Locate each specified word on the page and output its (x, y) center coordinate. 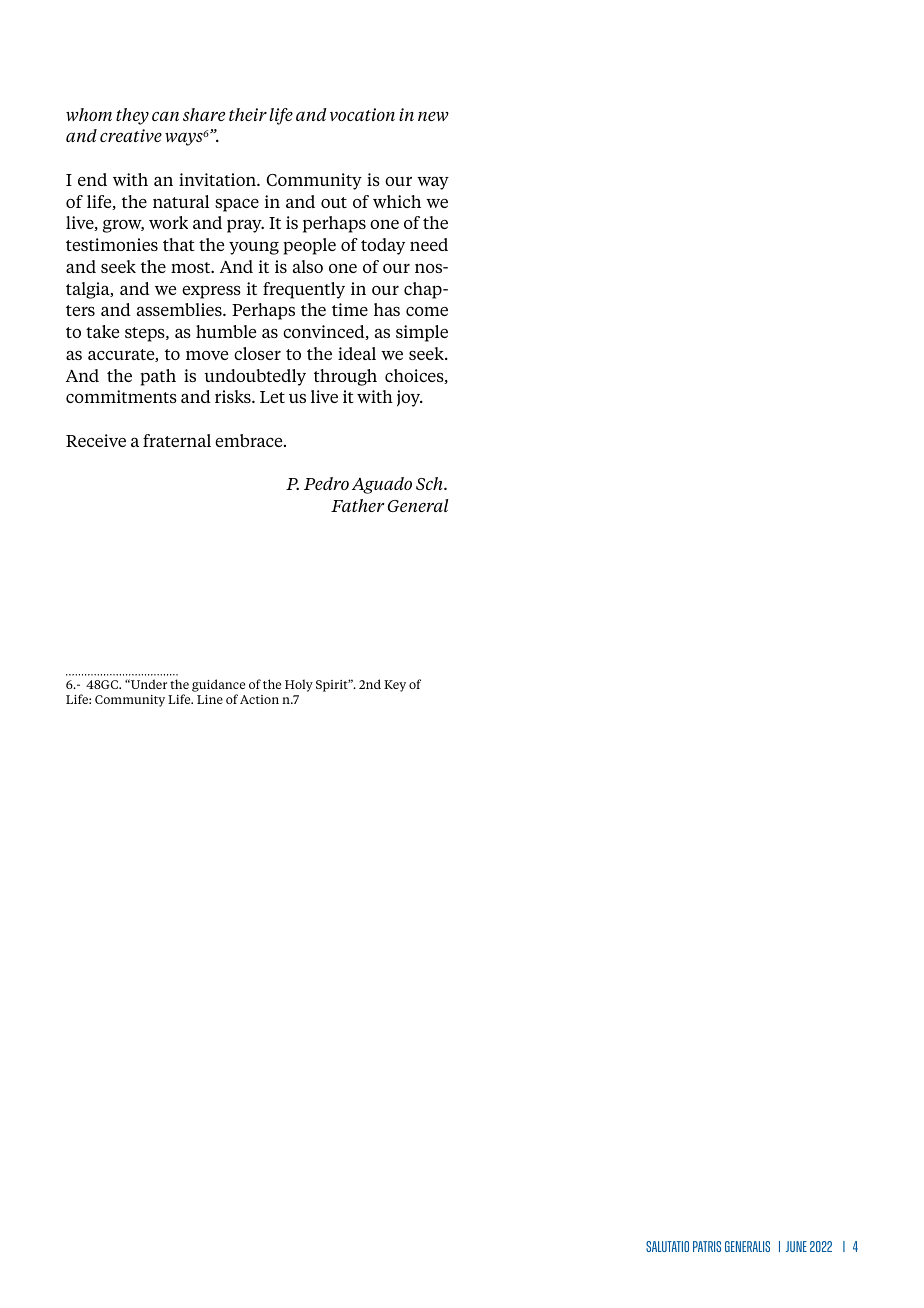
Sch (430, 483)
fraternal (177, 440)
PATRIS (707, 1246)
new (433, 116)
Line (210, 699)
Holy (299, 685)
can (165, 116)
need (429, 244)
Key (395, 686)
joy (410, 398)
